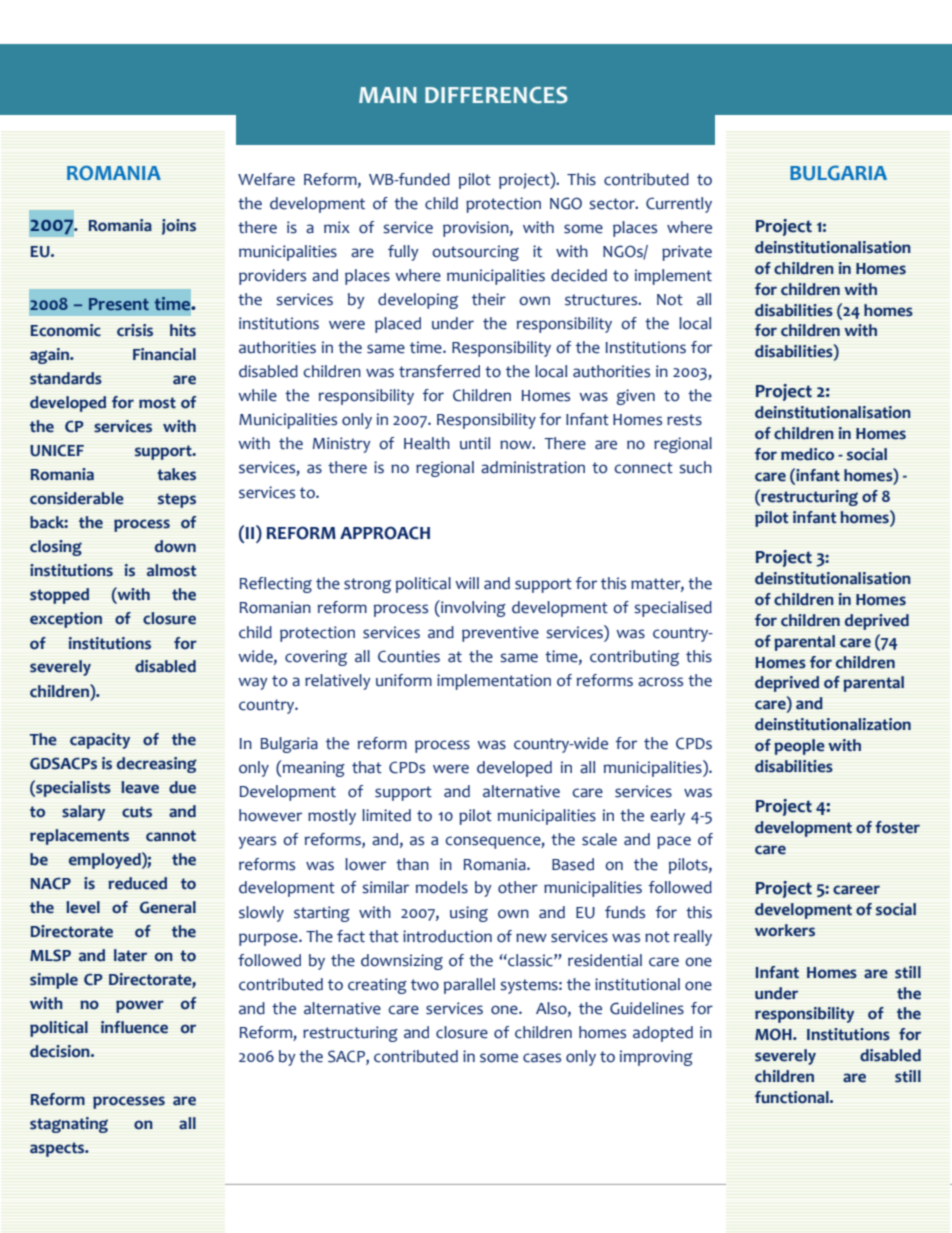 The width and height of the screenshot is (952, 1233). I want to click on specialised, so click(673, 609).
